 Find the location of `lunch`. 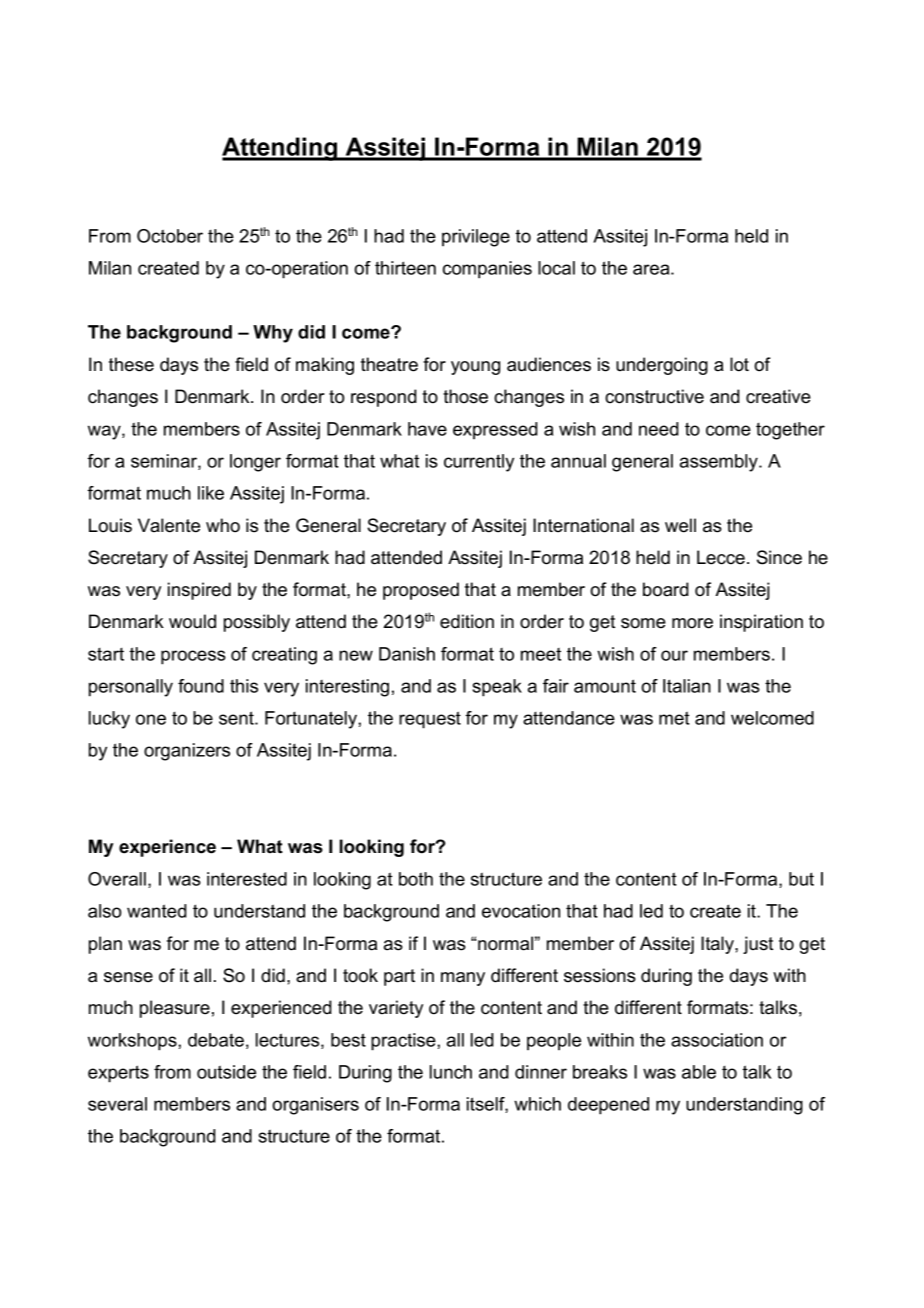

lunch is located at coordinates (451, 1072).
